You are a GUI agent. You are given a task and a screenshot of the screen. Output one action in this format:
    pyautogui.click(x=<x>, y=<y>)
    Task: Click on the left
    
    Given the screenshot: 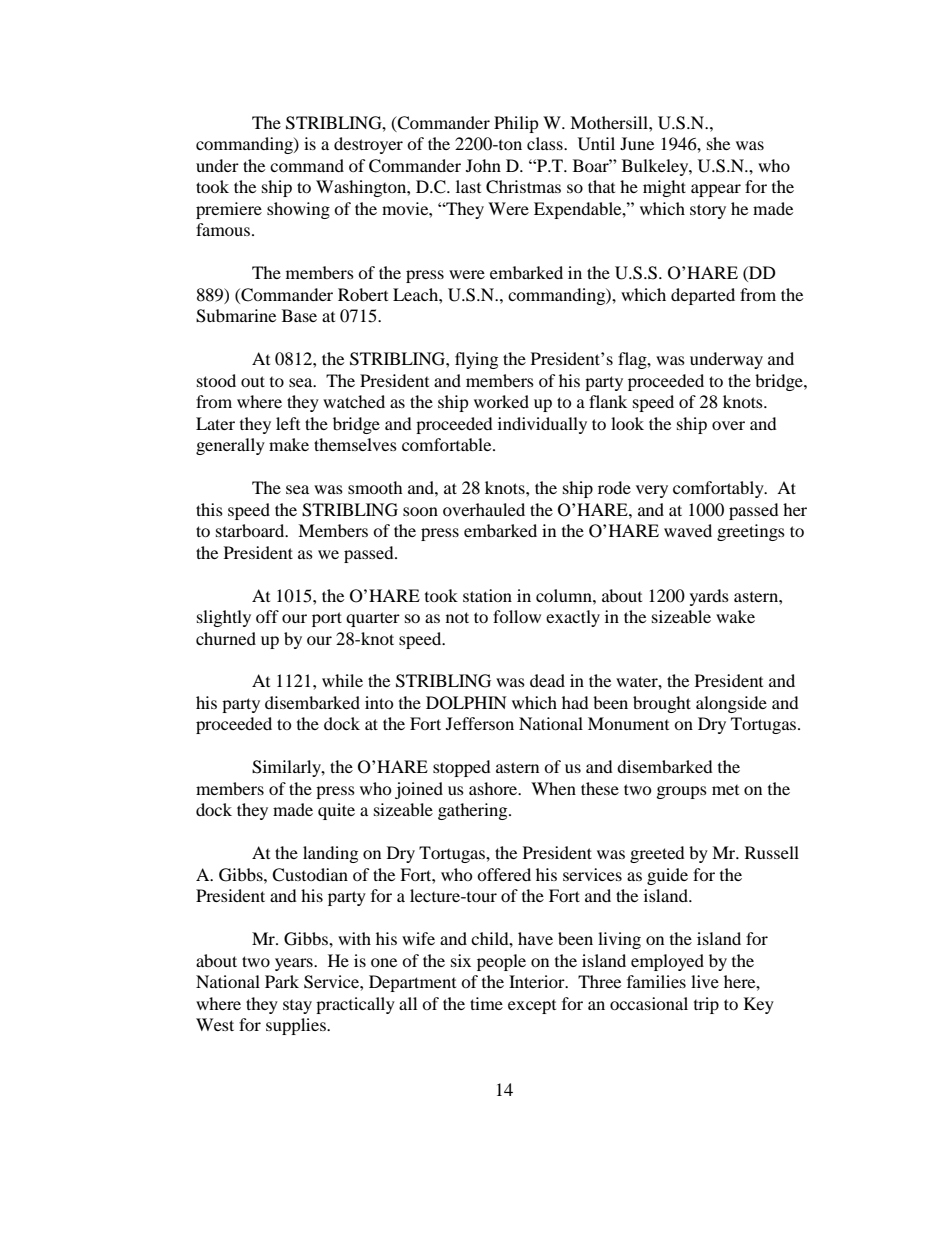 What is the action you would take?
    pyautogui.click(x=288, y=423)
